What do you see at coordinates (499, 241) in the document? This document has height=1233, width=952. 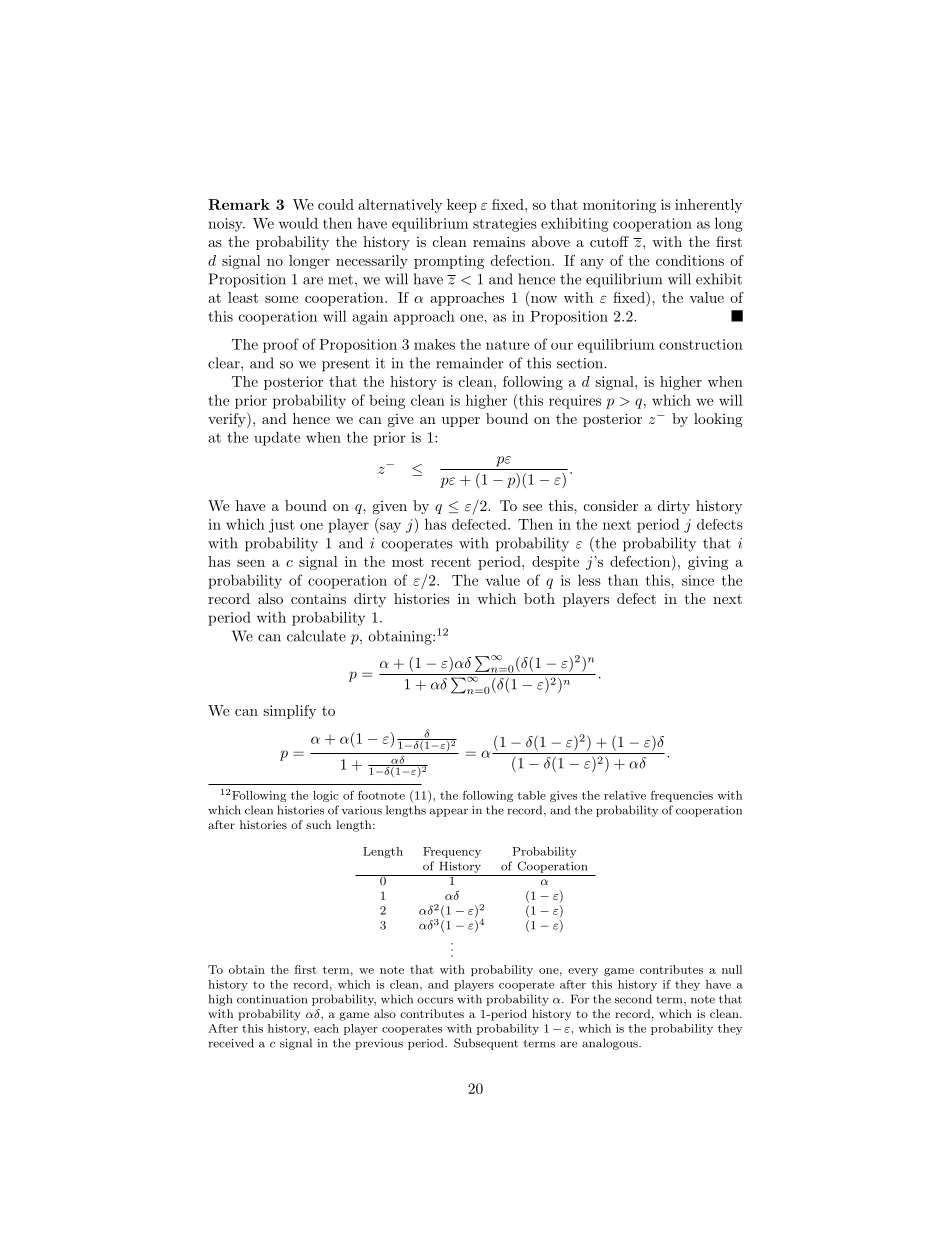 I see `remains` at bounding box center [499, 241].
